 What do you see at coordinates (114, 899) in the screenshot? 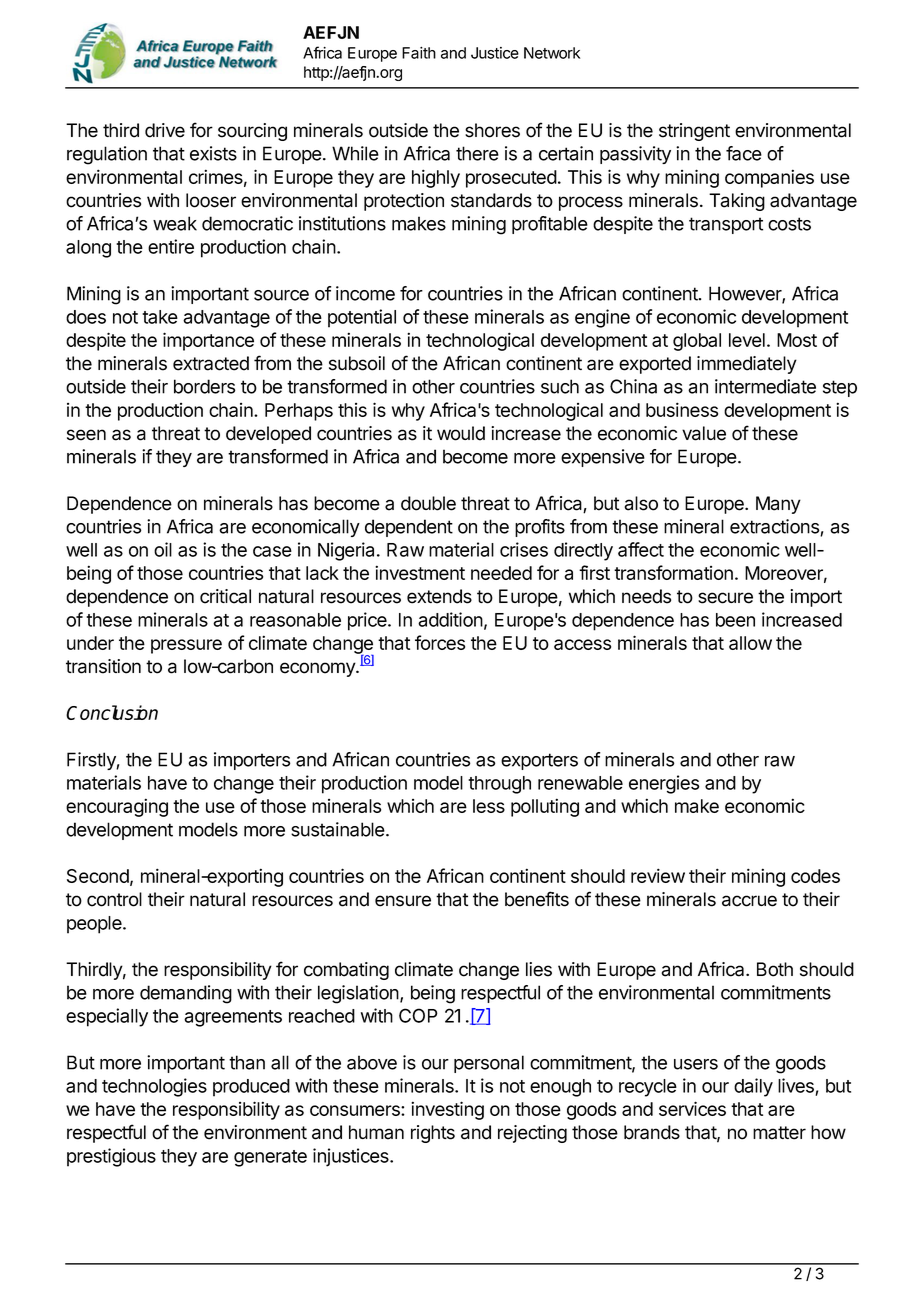
I see `control` at bounding box center [114, 899].
